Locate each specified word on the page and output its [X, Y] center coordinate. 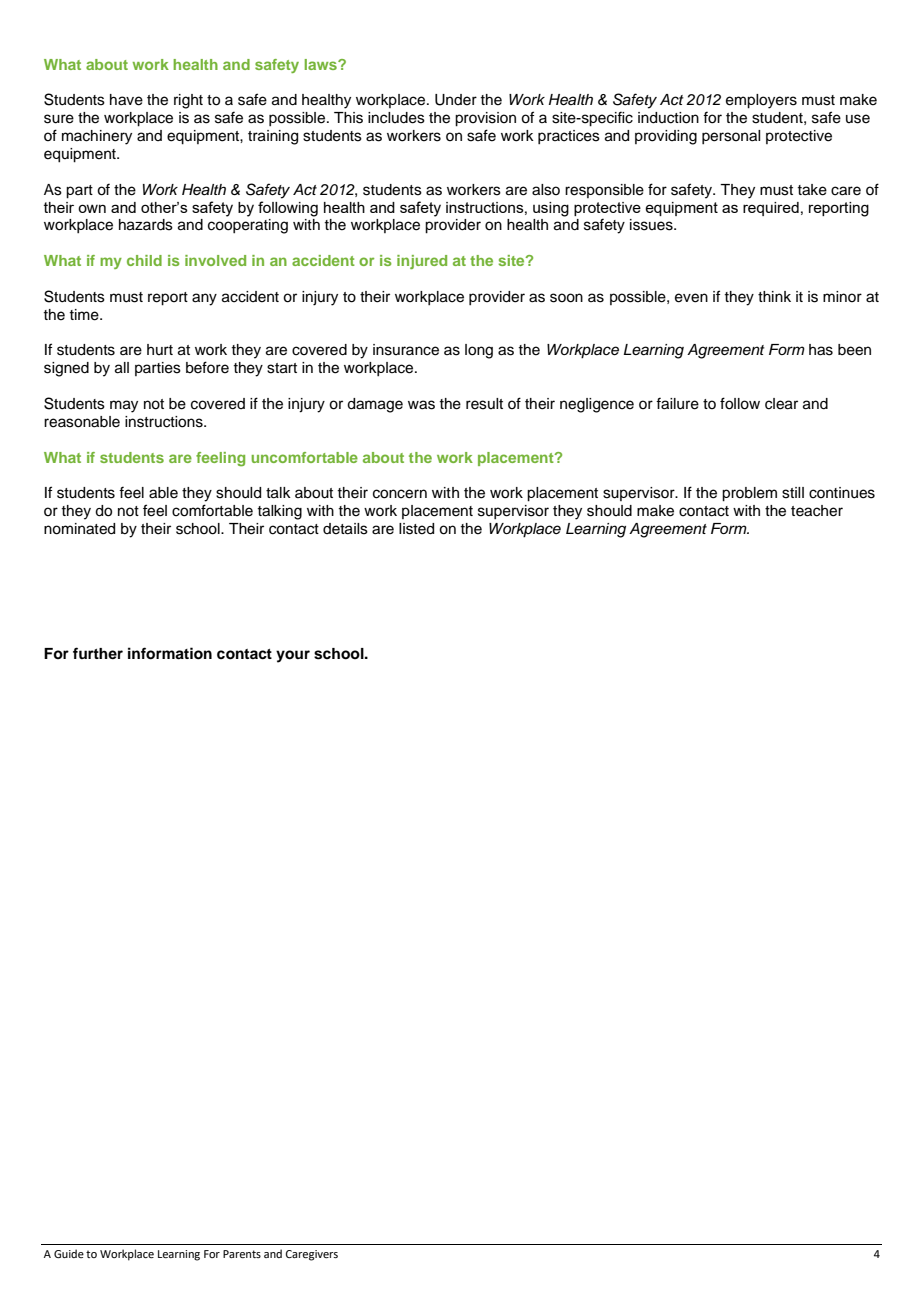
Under [456, 100]
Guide [69, 1253]
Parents [242, 1254]
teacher [817, 511]
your [293, 656]
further [98, 653]
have [126, 100]
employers [761, 101]
